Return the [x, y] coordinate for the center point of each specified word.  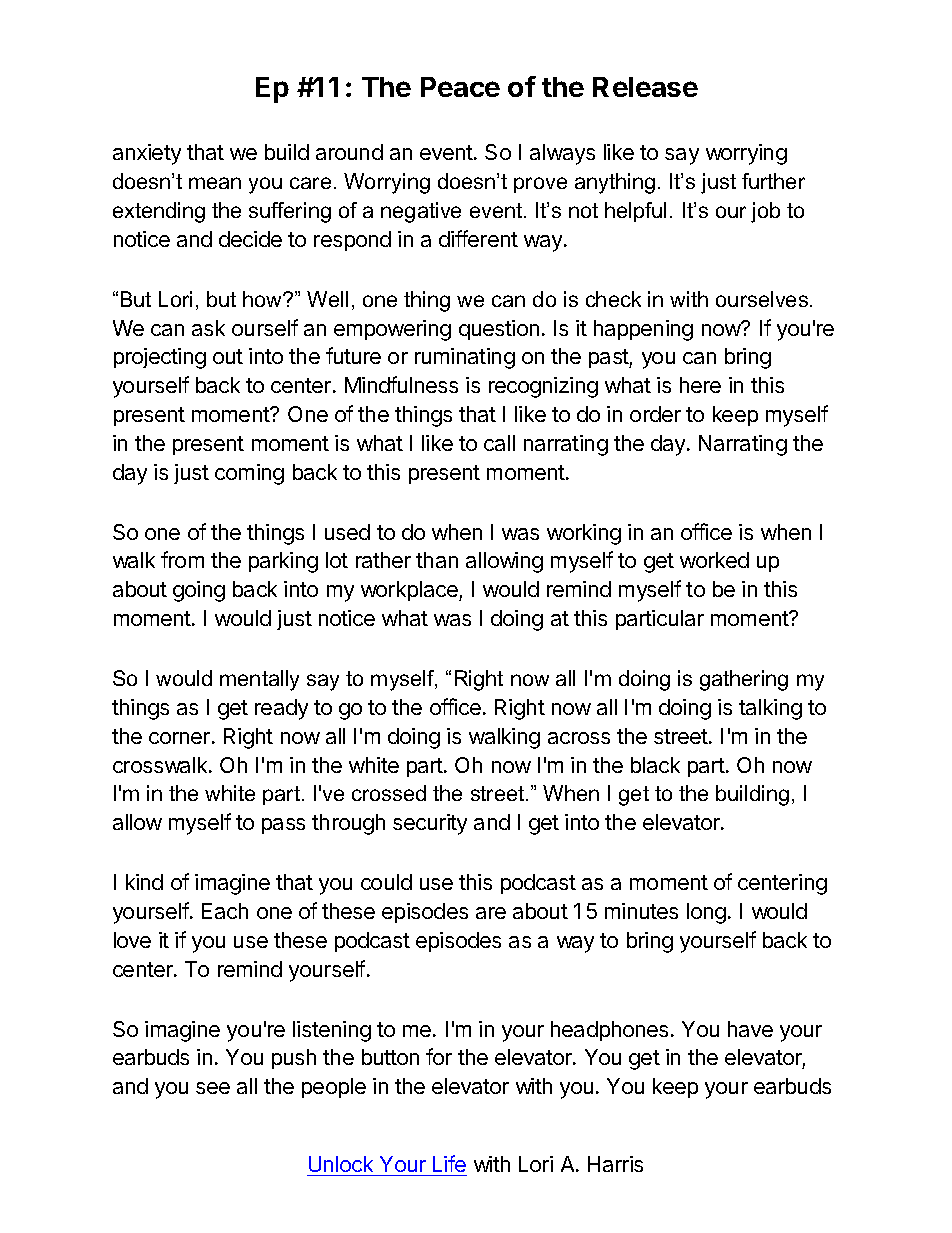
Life [449, 1163]
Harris [615, 1164]
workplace [410, 591]
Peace [460, 87]
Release [645, 87]
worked [714, 560]
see [213, 1088]
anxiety [147, 154]
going [199, 591]
